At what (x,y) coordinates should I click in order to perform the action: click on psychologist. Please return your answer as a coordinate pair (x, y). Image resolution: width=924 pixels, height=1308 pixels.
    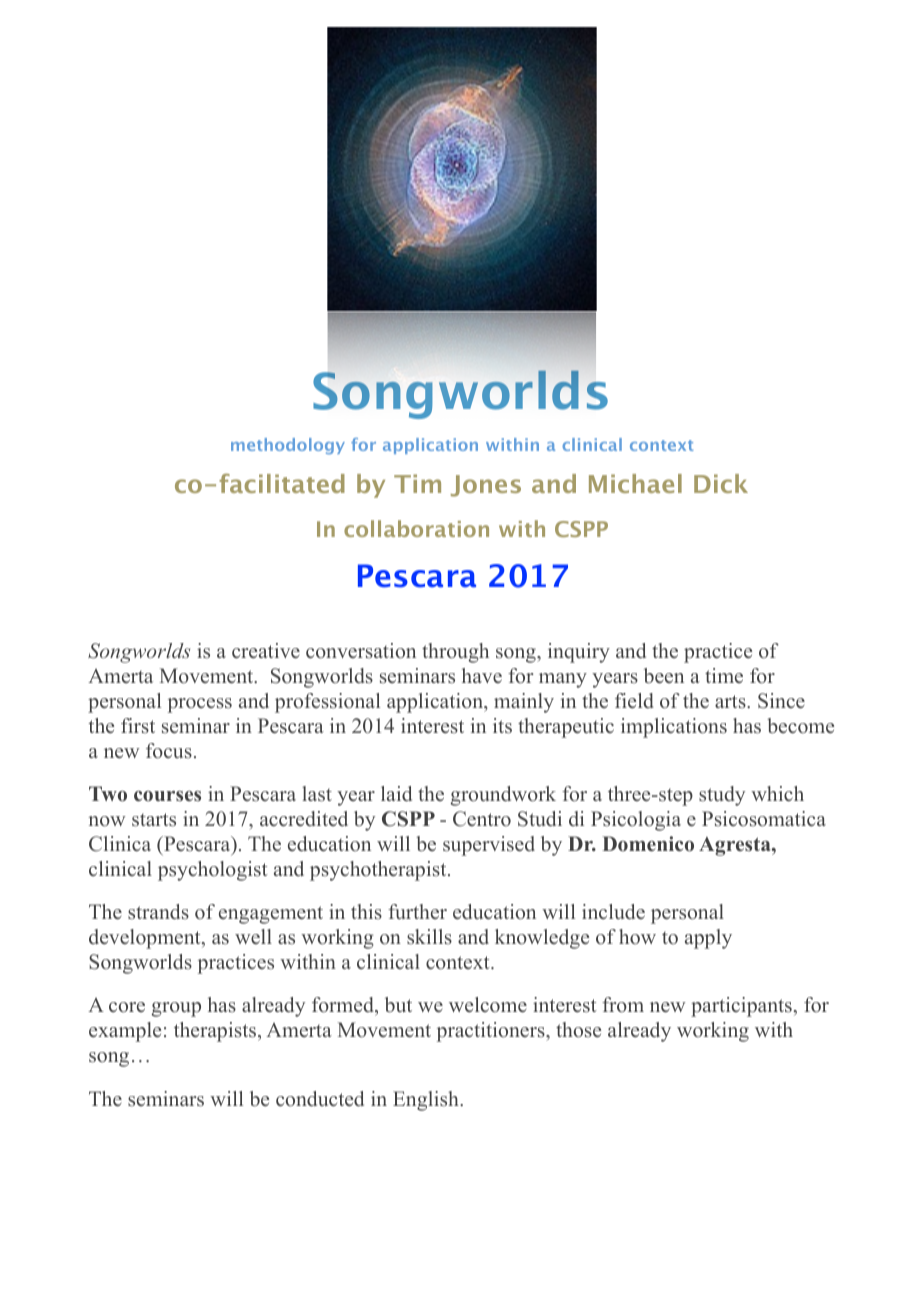
    Looking at the image, I should click on (213, 871).
